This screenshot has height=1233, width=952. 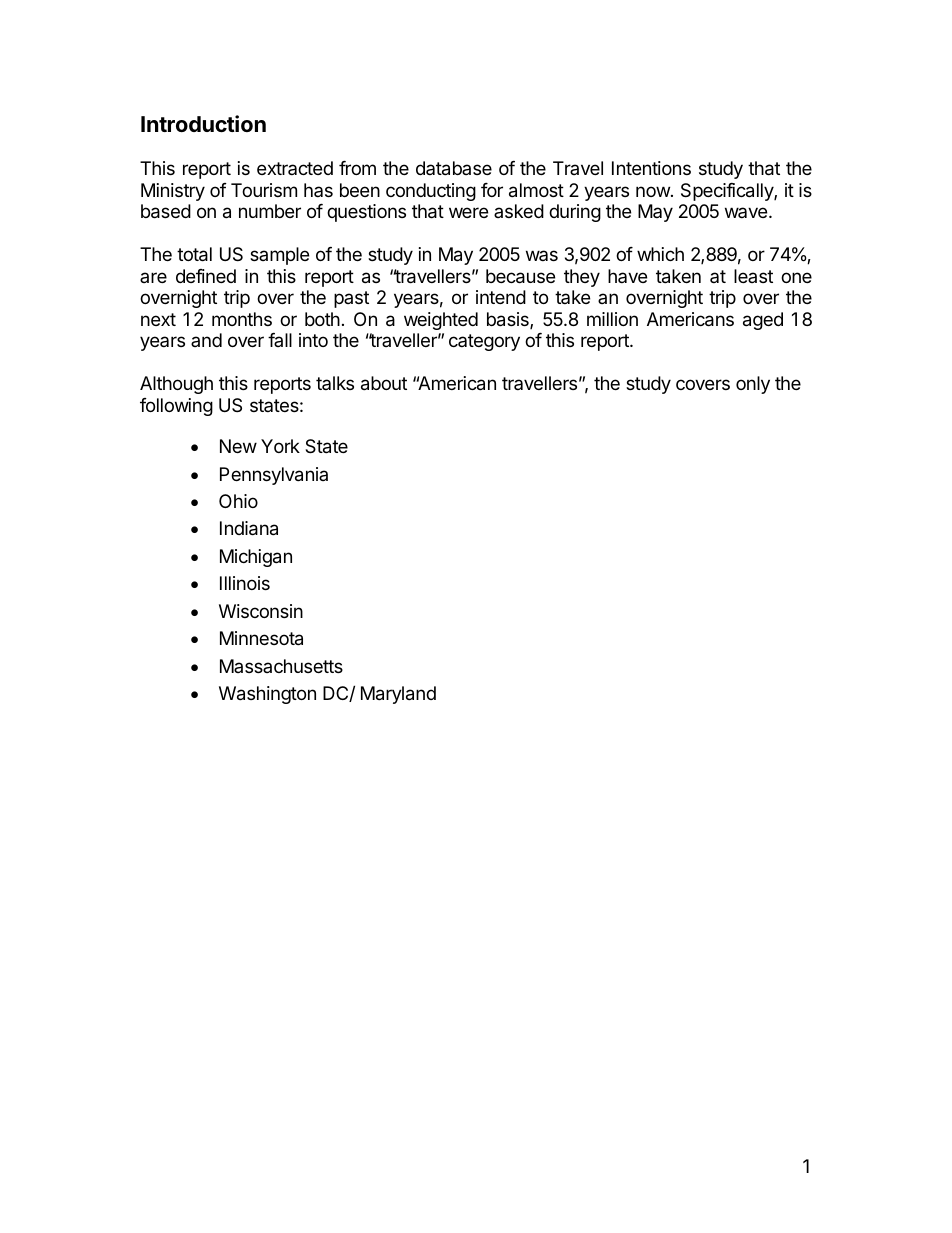 What do you see at coordinates (256, 558) in the screenshot?
I see `Michigan` at bounding box center [256, 558].
